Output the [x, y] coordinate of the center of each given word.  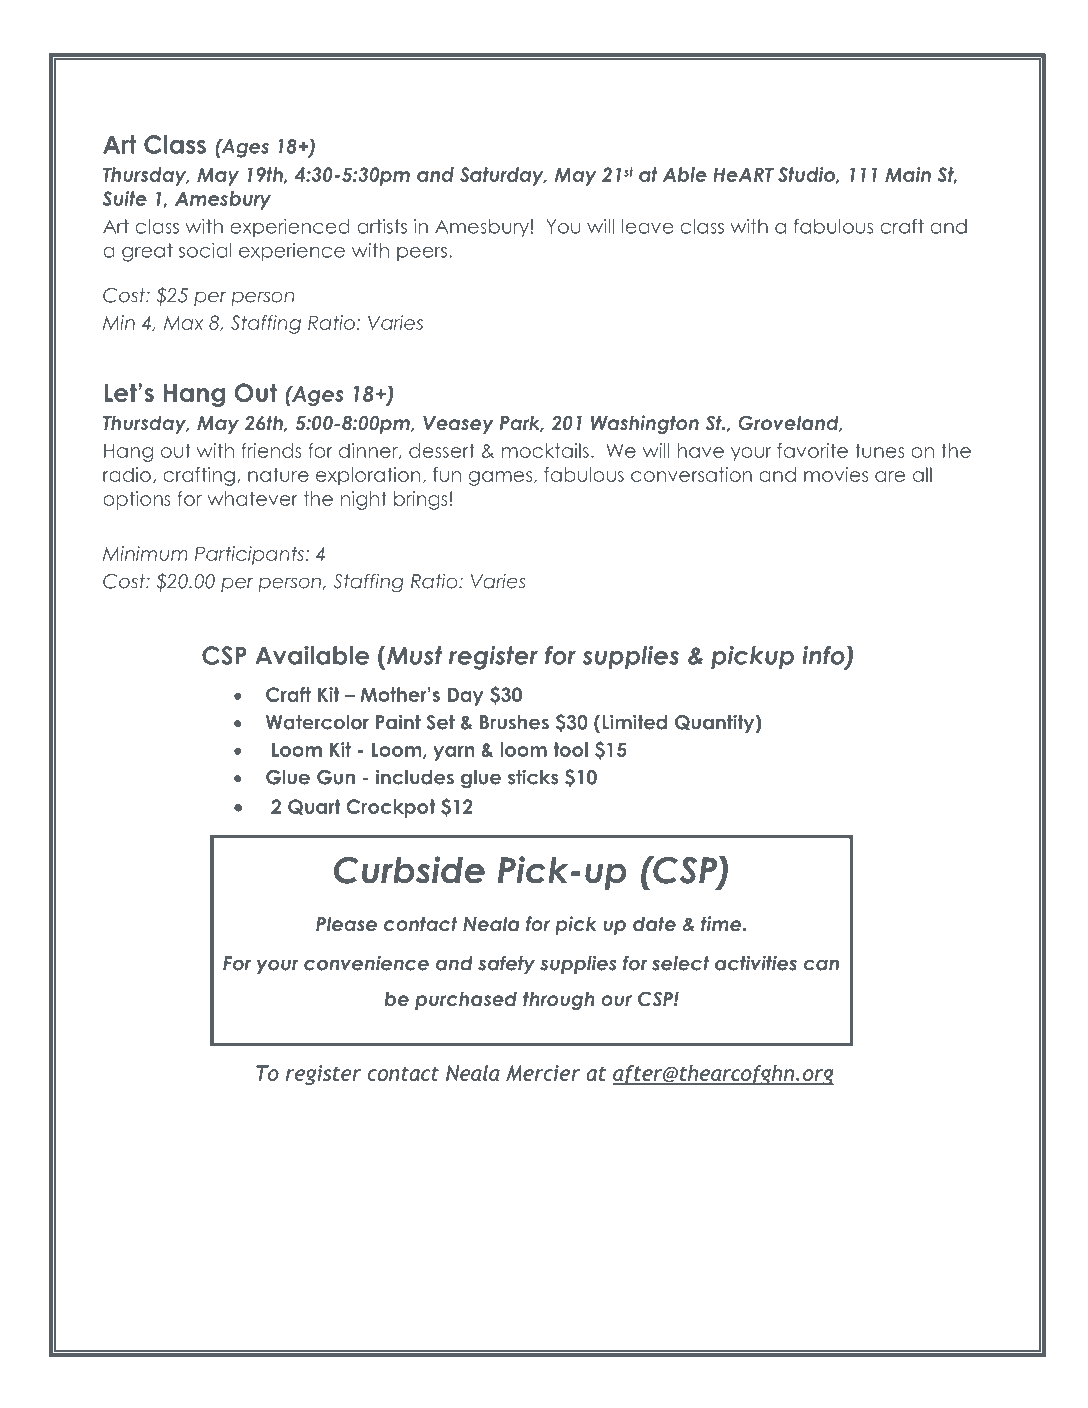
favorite [812, 450]
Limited [634, 722]
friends [271, 450]
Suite [124, 198]
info [824, 656]
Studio [807, 175]
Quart [314, 807]
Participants [250, 555]
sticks [533, 777]
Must [413, 655]
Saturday [503, 176]
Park [521, 423]
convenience [366, 963]
